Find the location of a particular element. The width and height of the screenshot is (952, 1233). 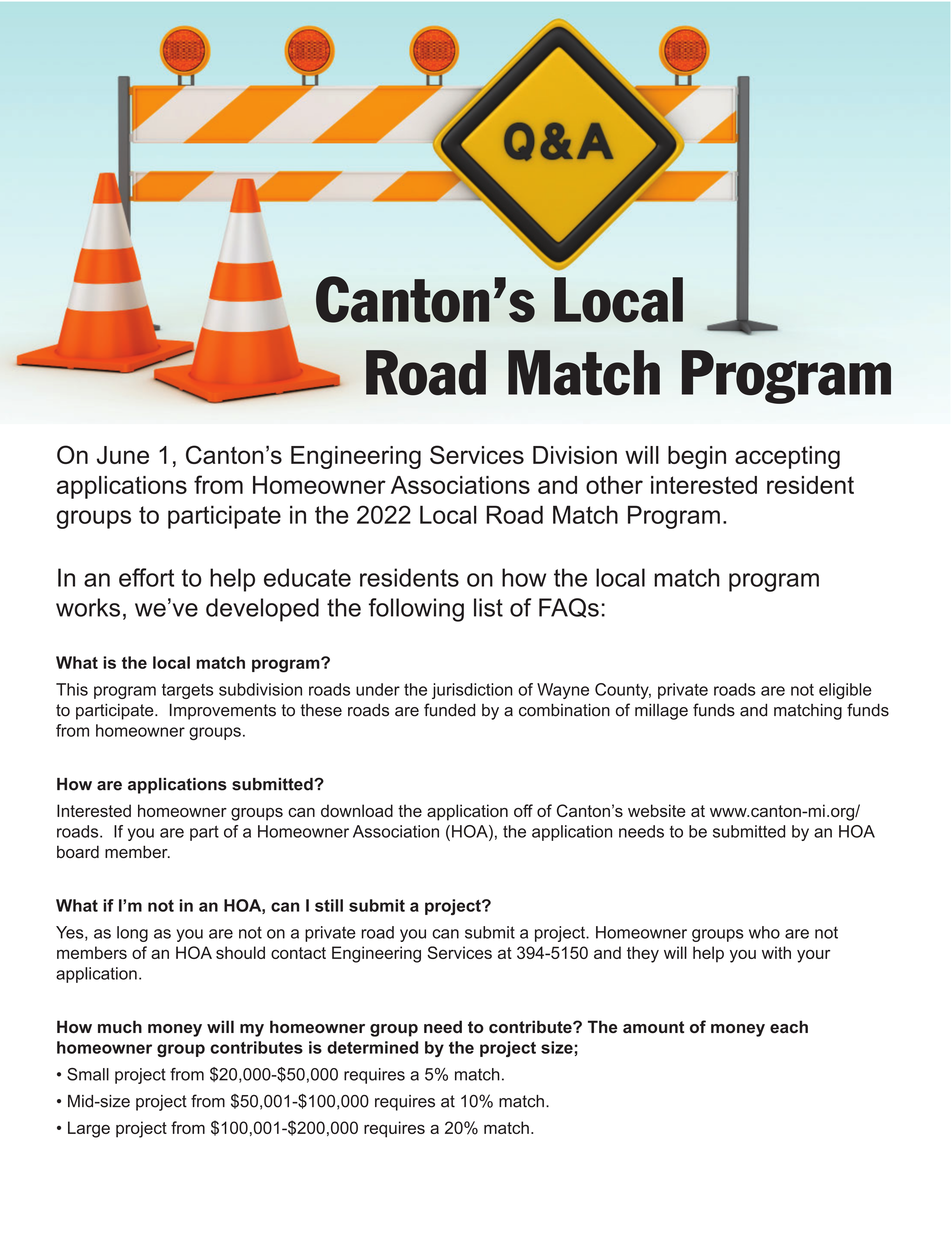

works is located at coordinates (88, 607).
